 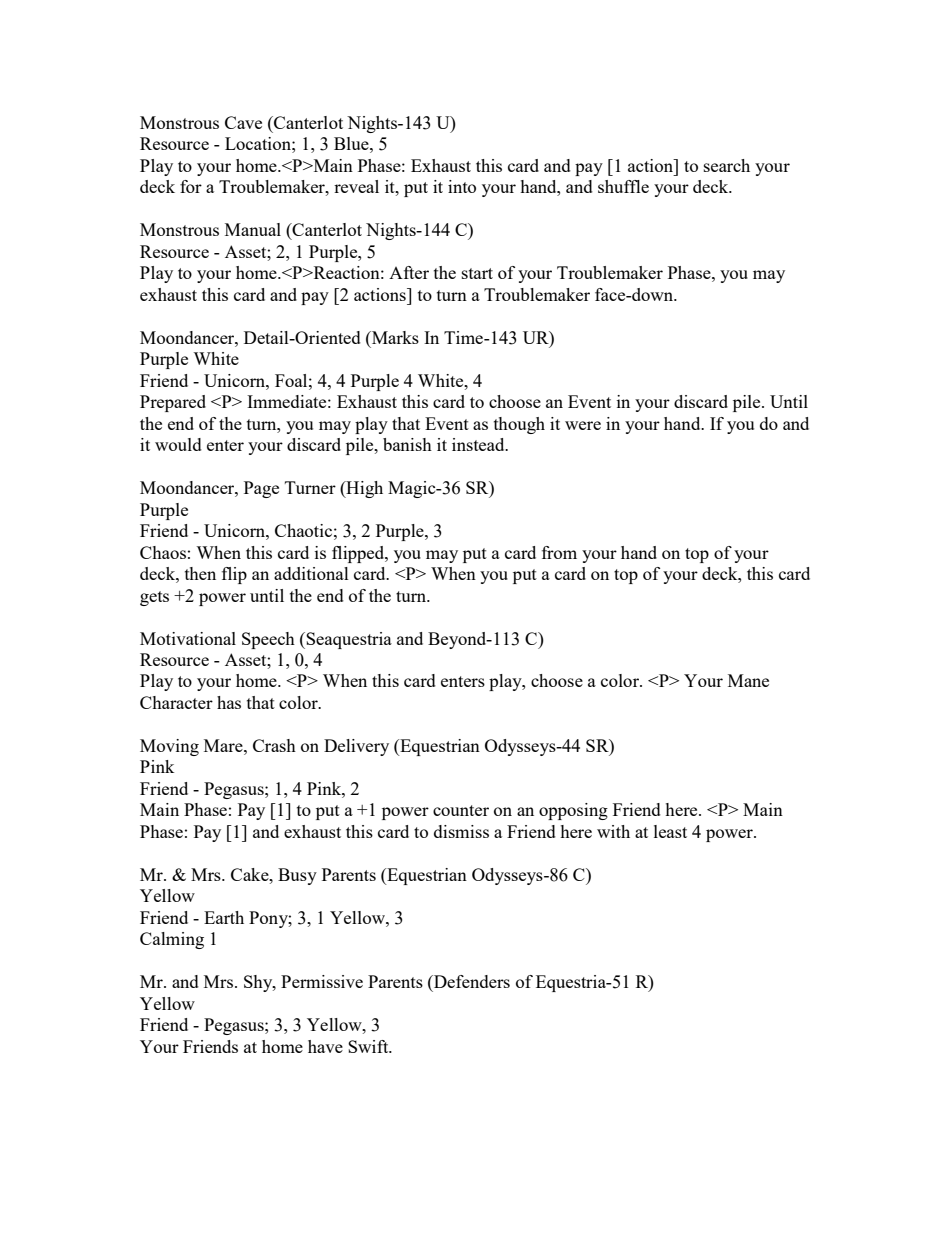 What do you see at coordinates (173, 403) in the page?
I see `Prepared` at bounding box center [173, 403].
